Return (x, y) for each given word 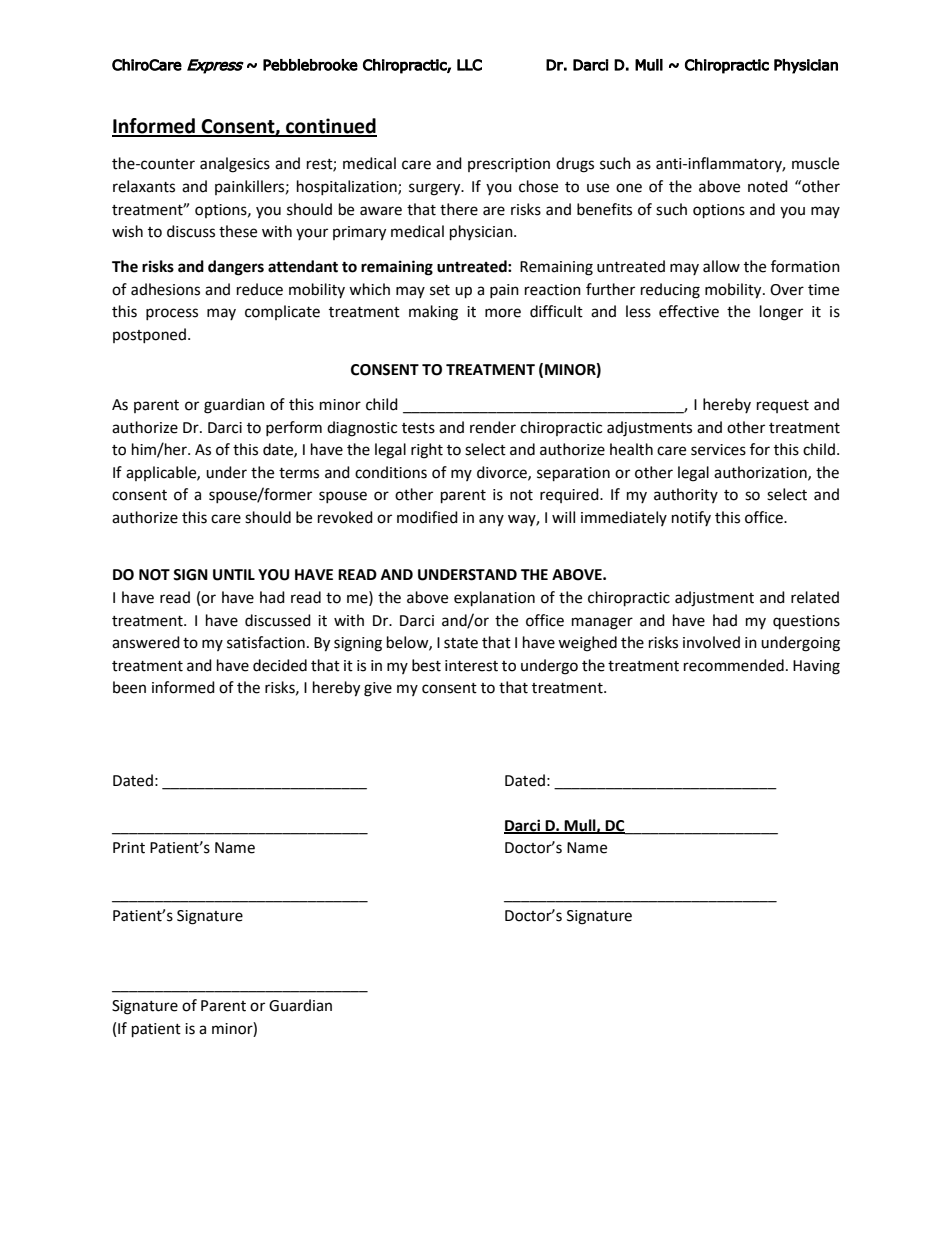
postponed (149, 335)
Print (129, 848)
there (459, 209)
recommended (734, 665)
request (783, 406)
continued (330, 127)
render (493, 427)
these (238, 231)
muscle (815, 163)
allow (721, 266)
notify (691, 518)
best (426, 665)
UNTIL (234, 575)
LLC (469, 65)
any (491, 520)
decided (280, 665)
